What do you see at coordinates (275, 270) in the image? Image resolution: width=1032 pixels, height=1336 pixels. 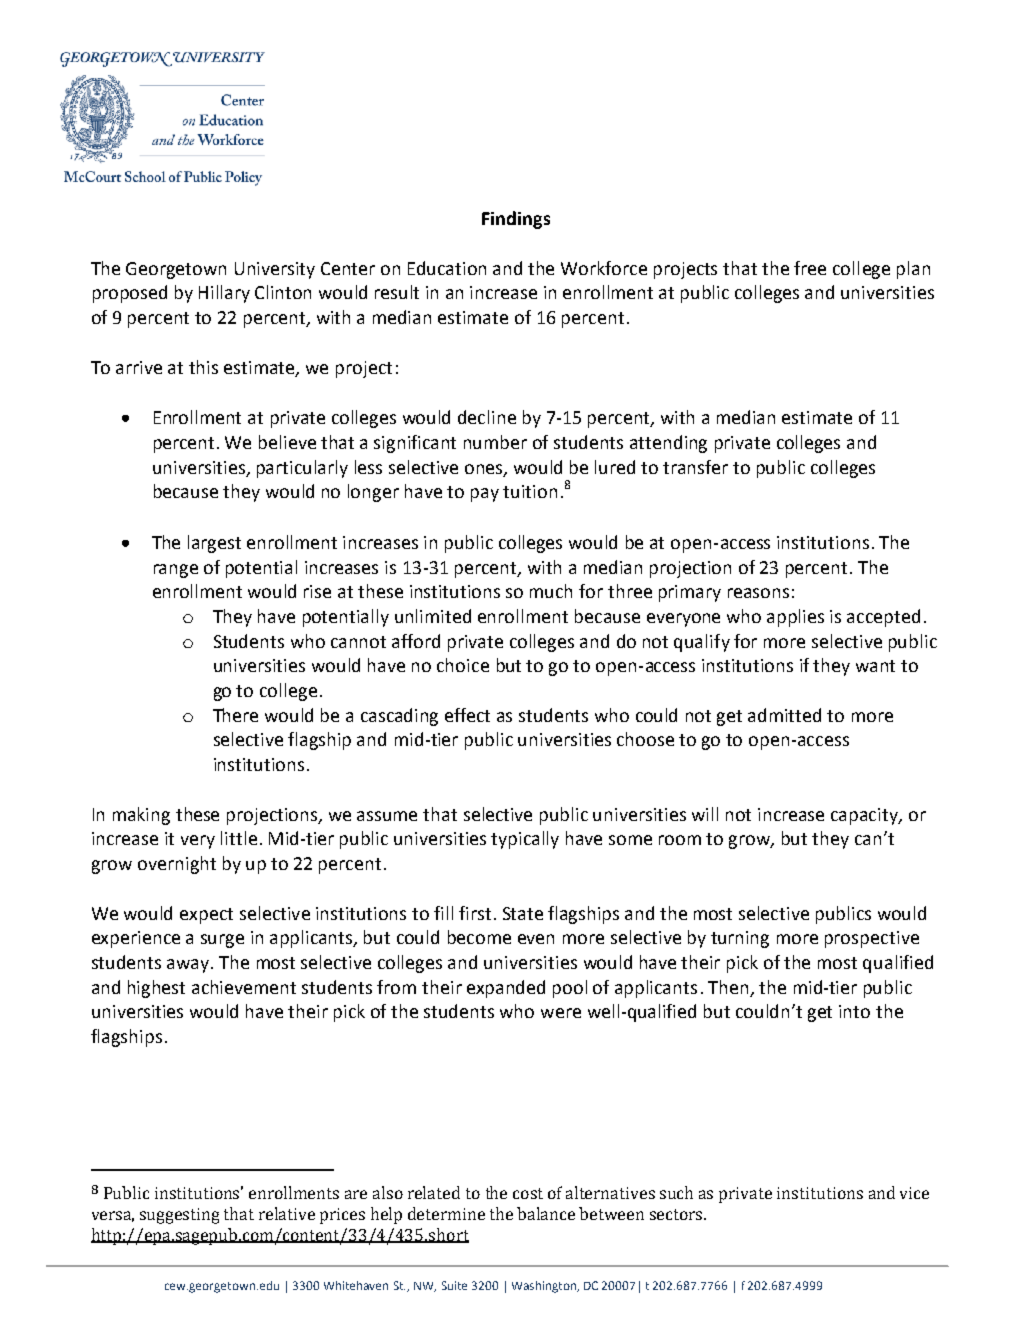 I see `University` at bounding box center [275, 270].
